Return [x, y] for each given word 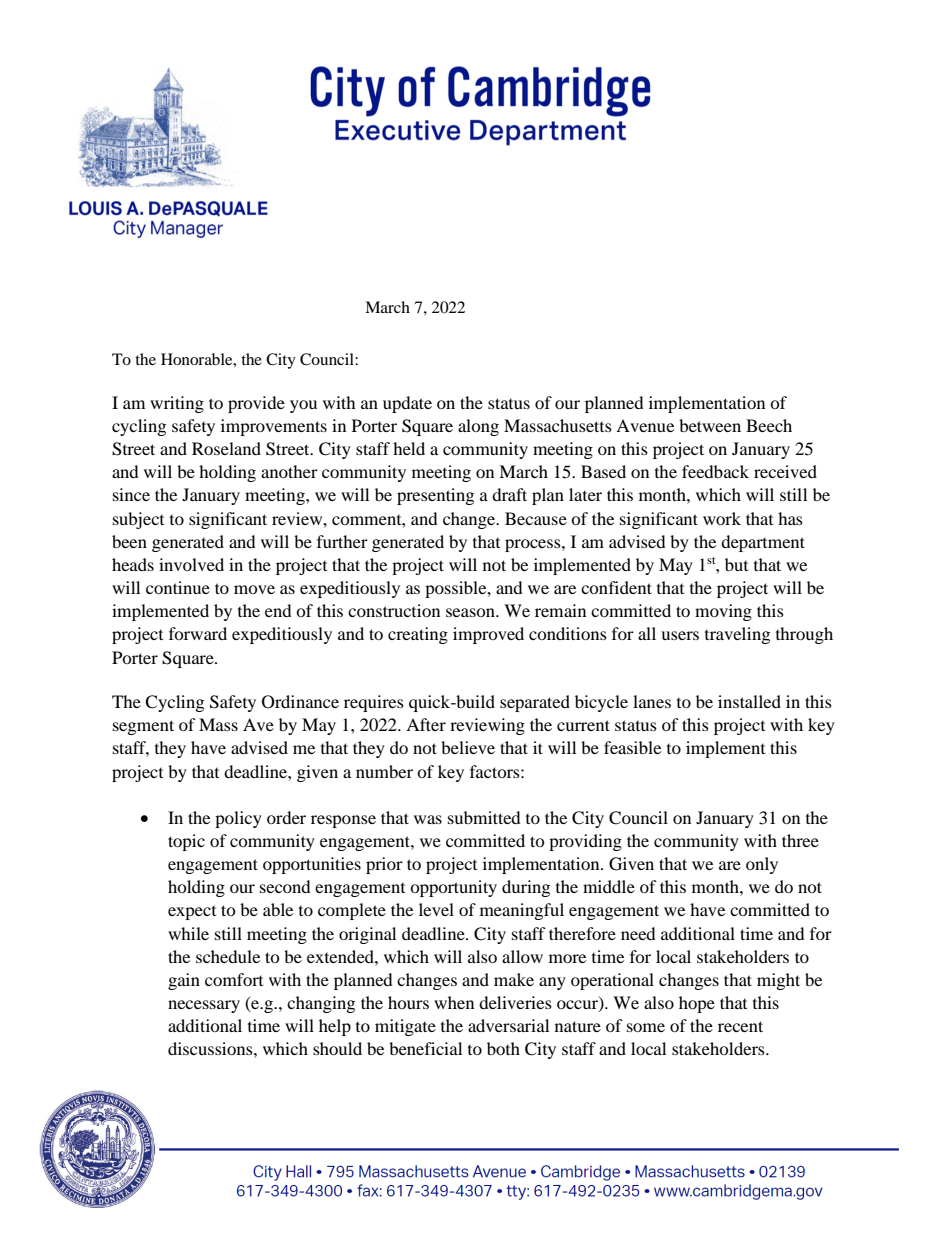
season [471, 612]
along [478, 427]
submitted [484, 817]
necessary [204, 1006]
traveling [737, 635]
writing [177, 404]
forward [198, 633]
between [710, 425]
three [800, 840]
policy [238, 819]
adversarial [508, 1025]
